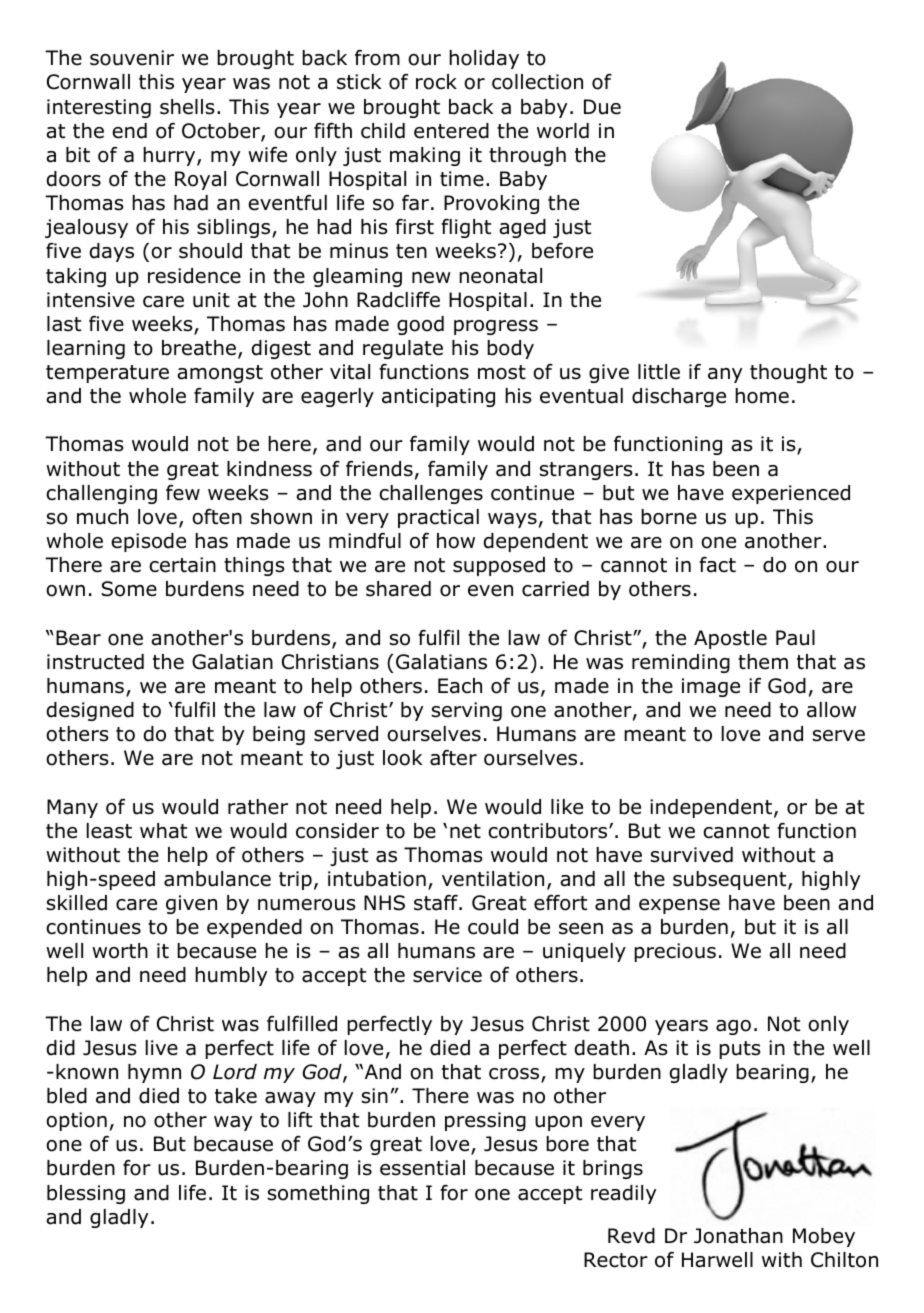 The height and width of the screenshot is (1313, 924). Describe the element at coordinates (422, 1168) in the screenshot. I see `essential` at that location.
